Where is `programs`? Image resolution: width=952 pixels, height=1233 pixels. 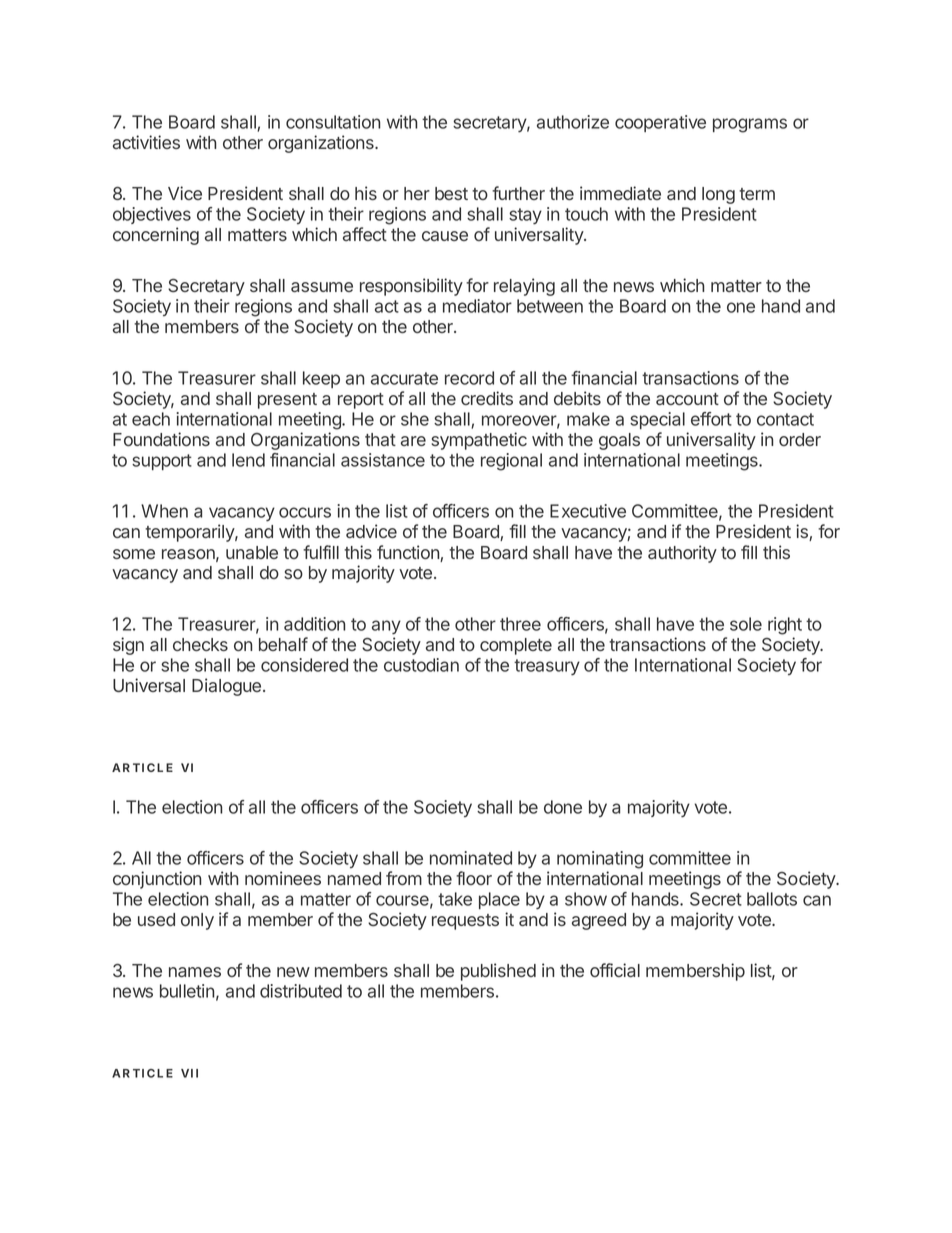 programs is located at coordinates (750, 125).
